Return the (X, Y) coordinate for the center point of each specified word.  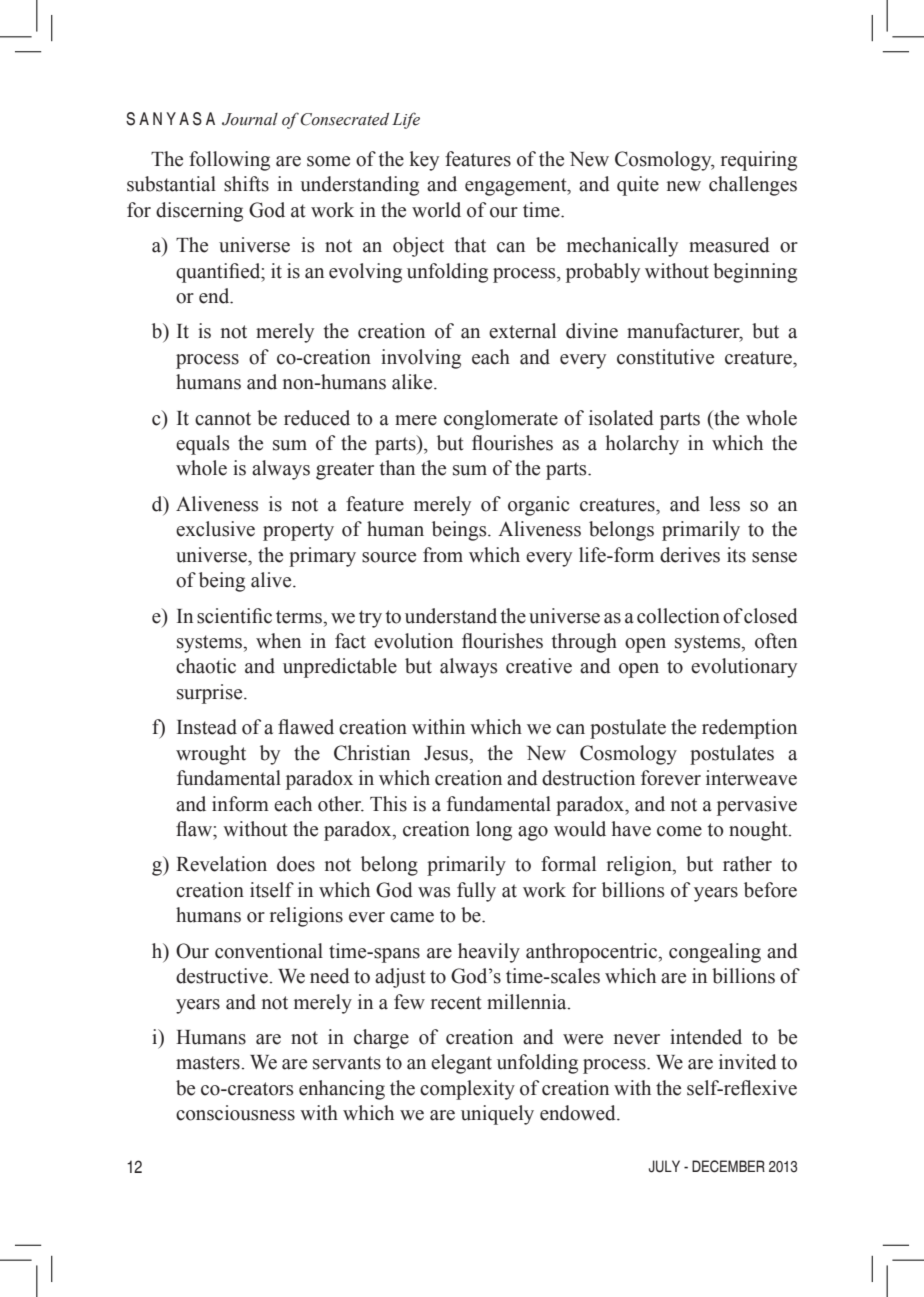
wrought (211, 755)
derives (690, 555)
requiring (759, 161)
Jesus (447, 753)
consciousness (235, 1113)
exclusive (215, 529)
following (229, 161)
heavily (489, 953)
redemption (749, 729)
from (443, 555)
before (770, 890)
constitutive (665, 357)
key (424, 161)
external (522, 331)
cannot (223, 419)
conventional (269, 951)
